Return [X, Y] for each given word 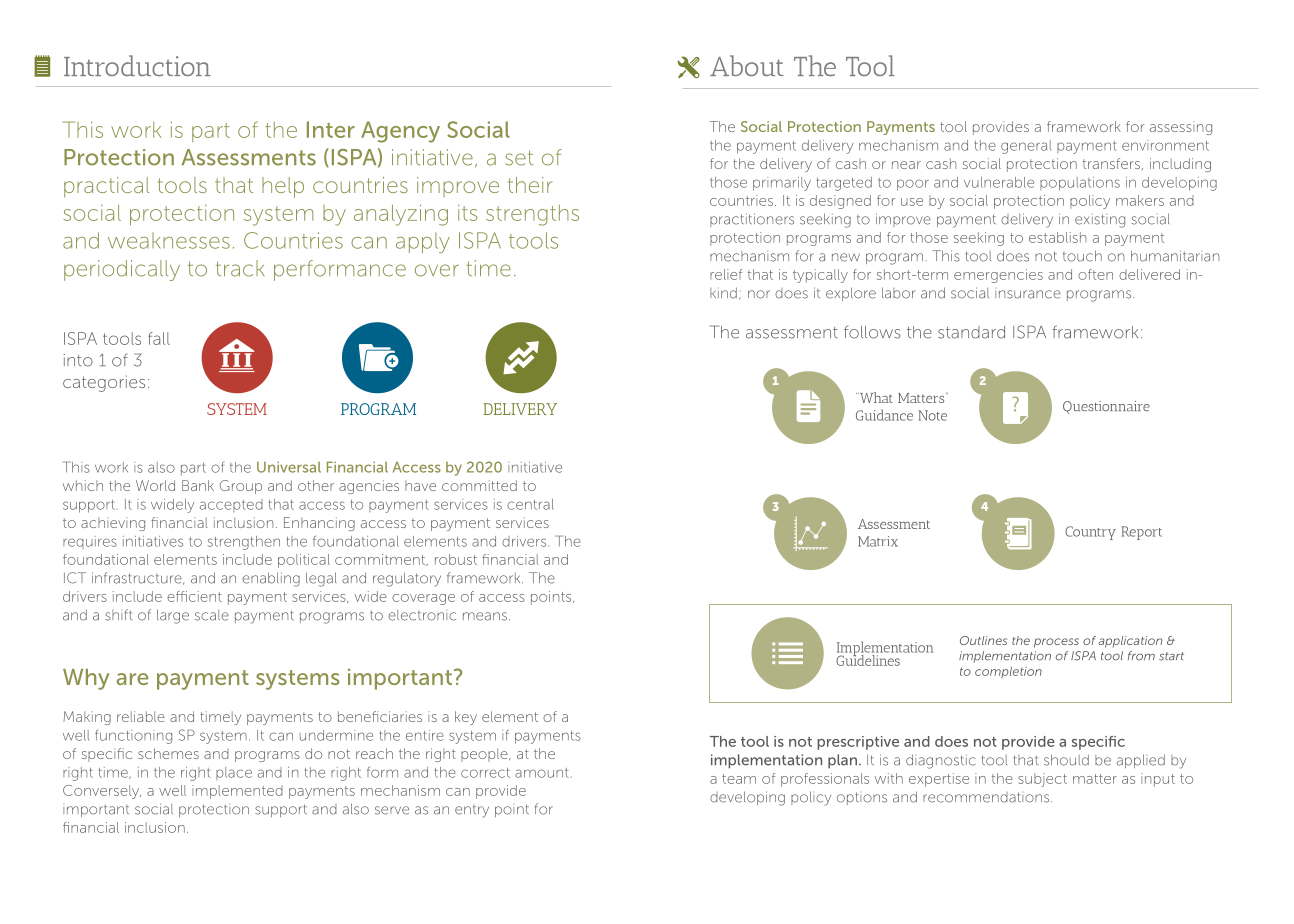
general [1026, 147]
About [747, 65]
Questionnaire [1106, 407]
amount [542, 773]
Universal [289, 467]
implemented [237, 792]
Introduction [137, 65]
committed [479, 485]
